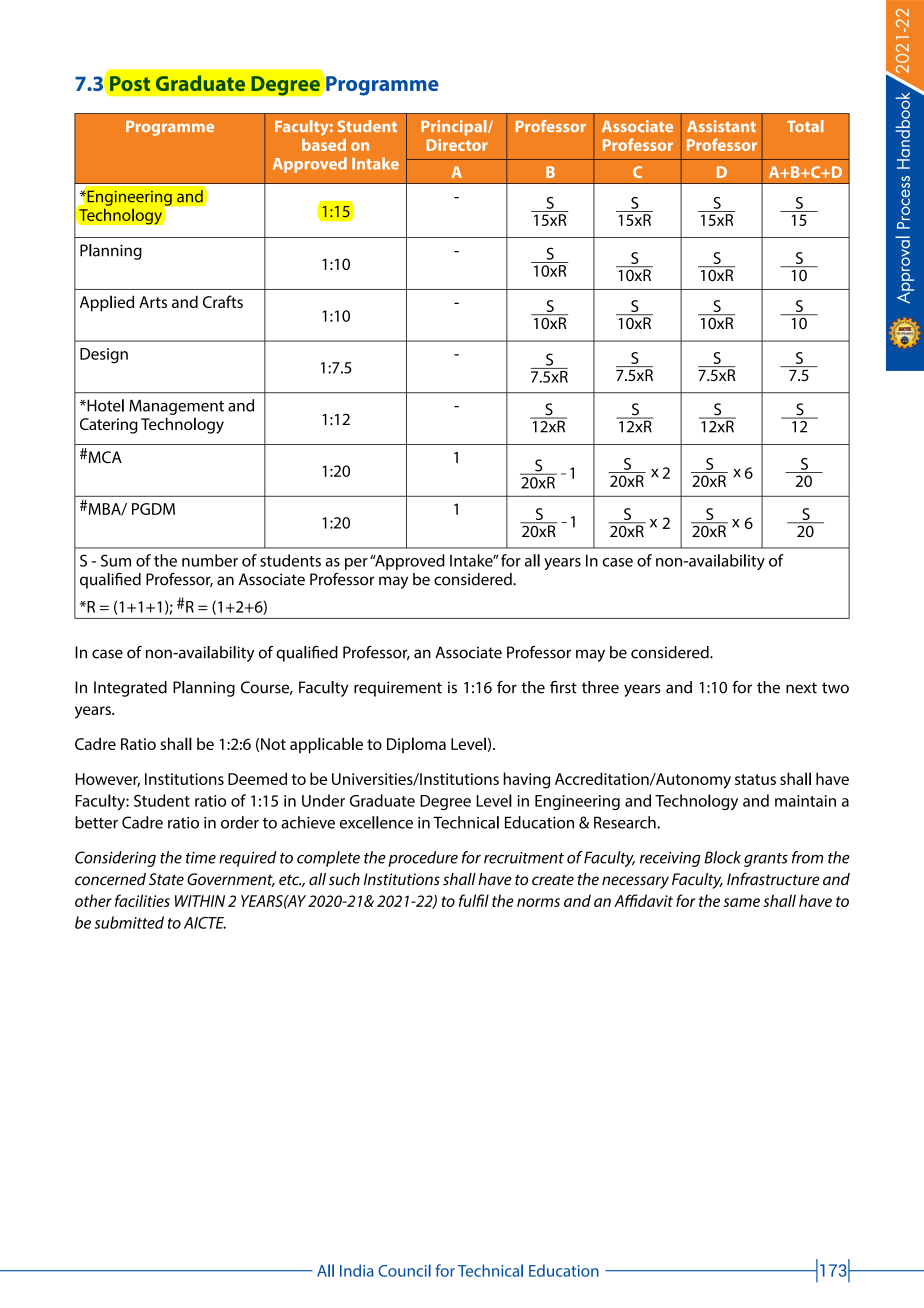 This screenshot has height=1308, width=924. Describe the element at coordinates (721, 126) in the screenshot. I see `Assistant` at that location.
